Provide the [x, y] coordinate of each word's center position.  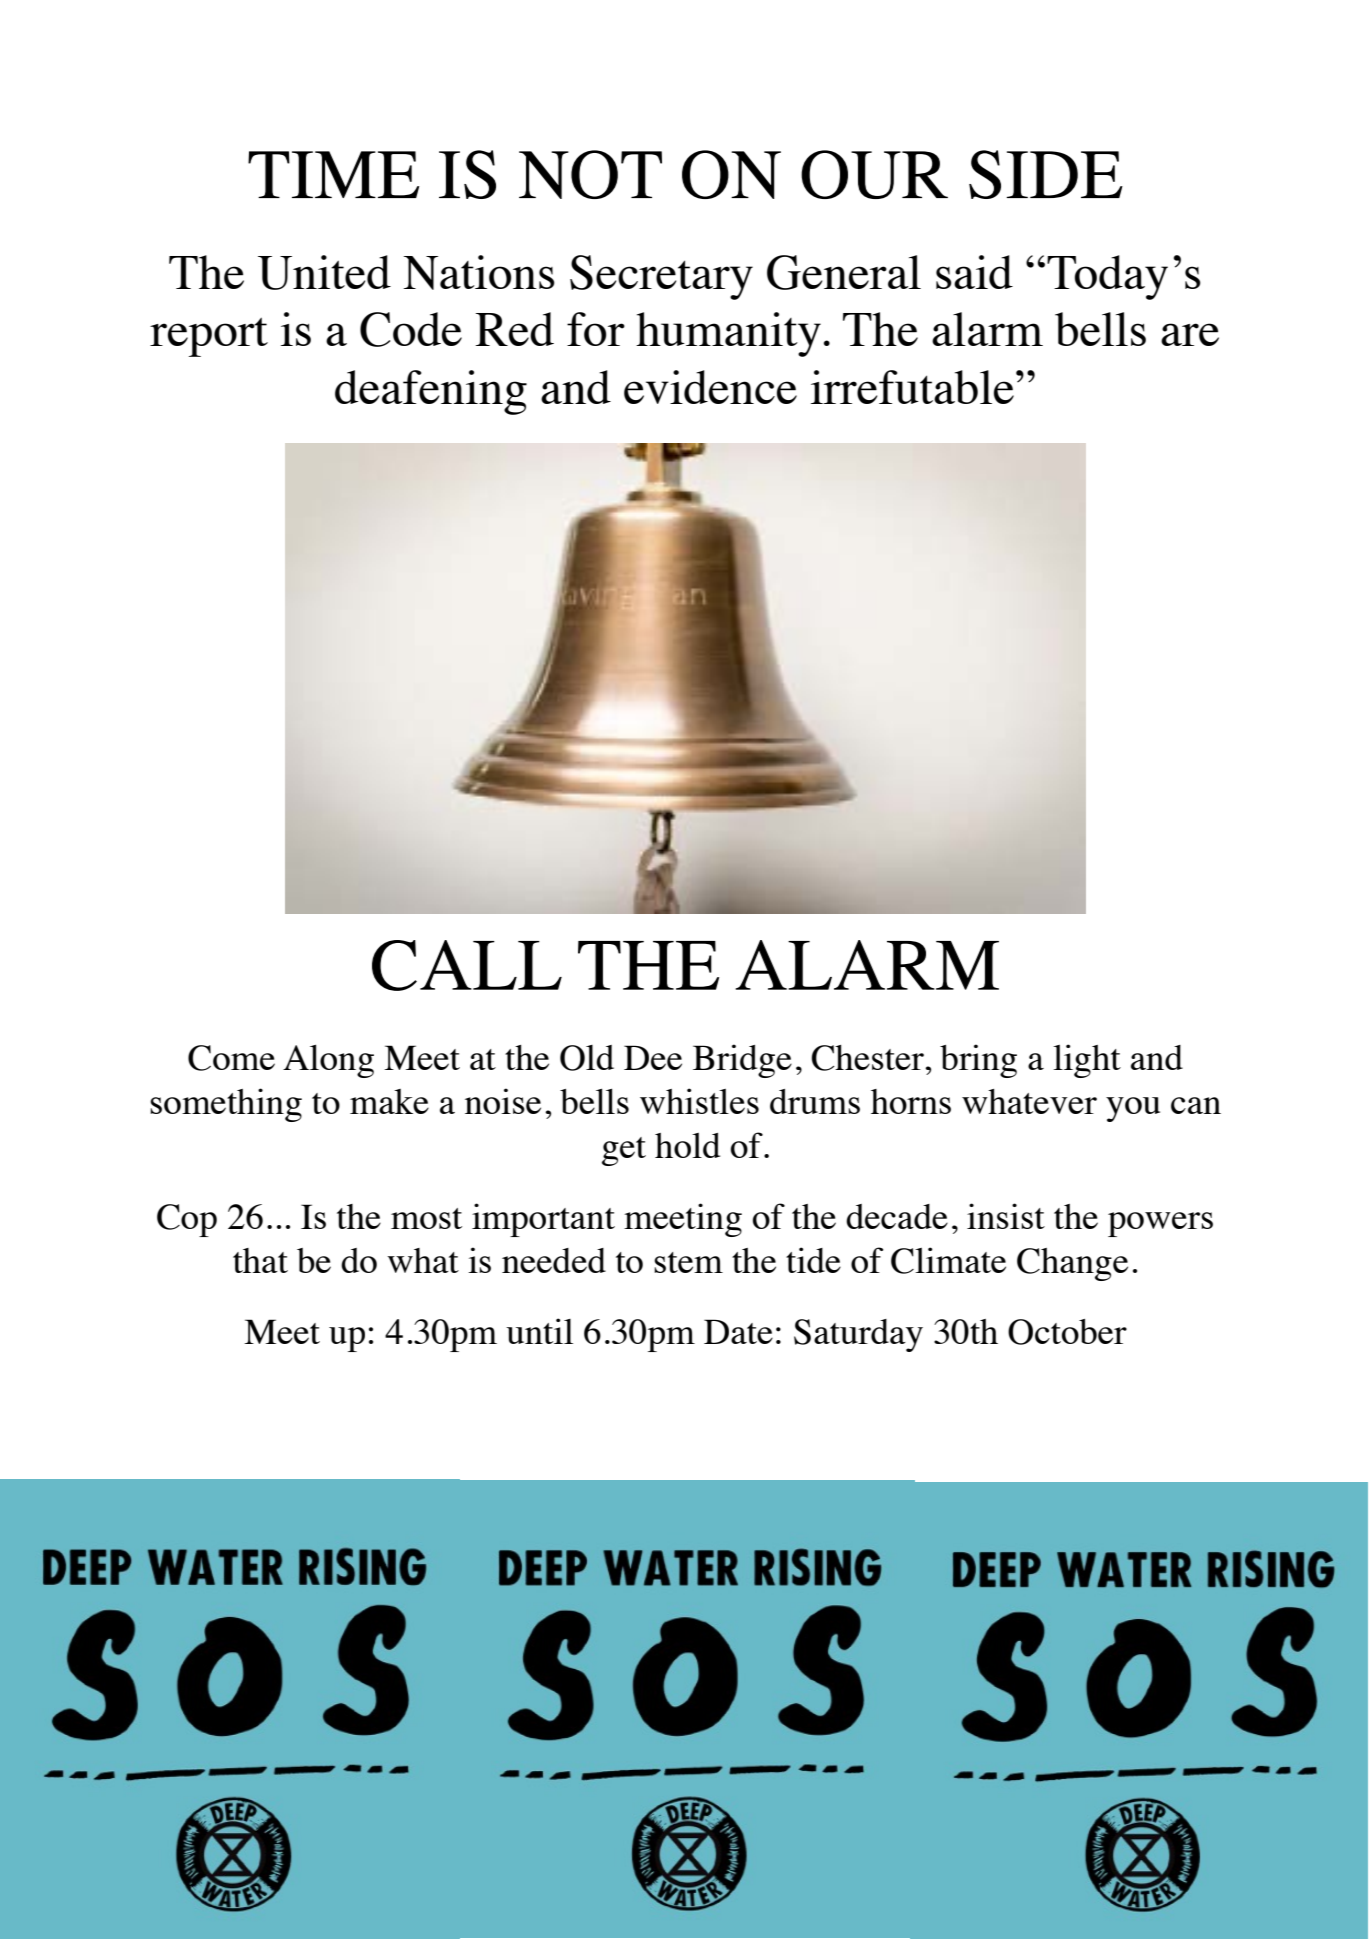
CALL [467, 965]
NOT [590, 174]
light [1087, 1061]
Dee [653, 1057]
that [260, 1260]
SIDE [1046, 174]
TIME [333, 174]
